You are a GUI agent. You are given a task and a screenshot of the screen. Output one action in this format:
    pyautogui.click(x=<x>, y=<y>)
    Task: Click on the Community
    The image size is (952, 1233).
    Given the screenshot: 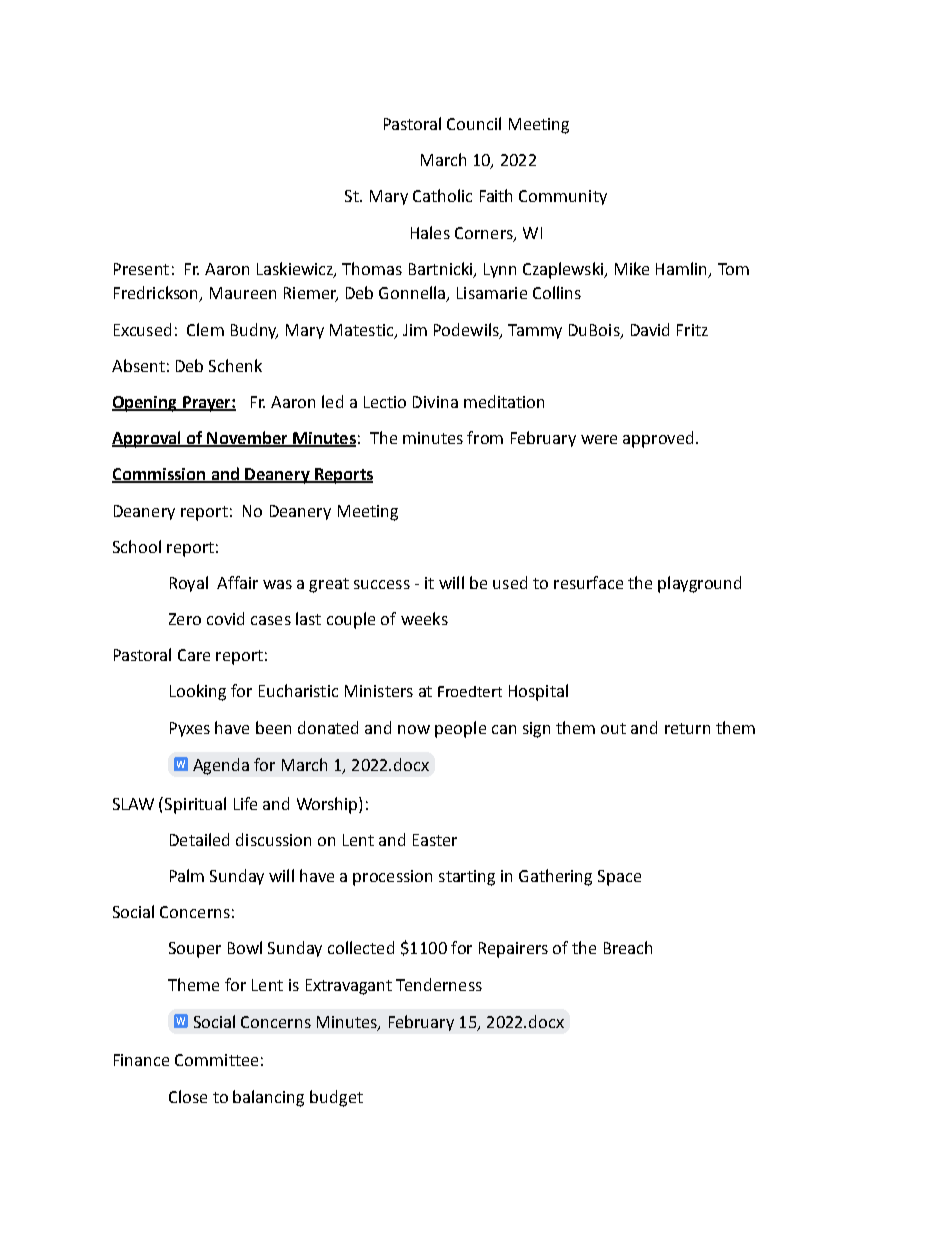 What is the action you would take?
    pyautogui.click(x=563, y=197)
